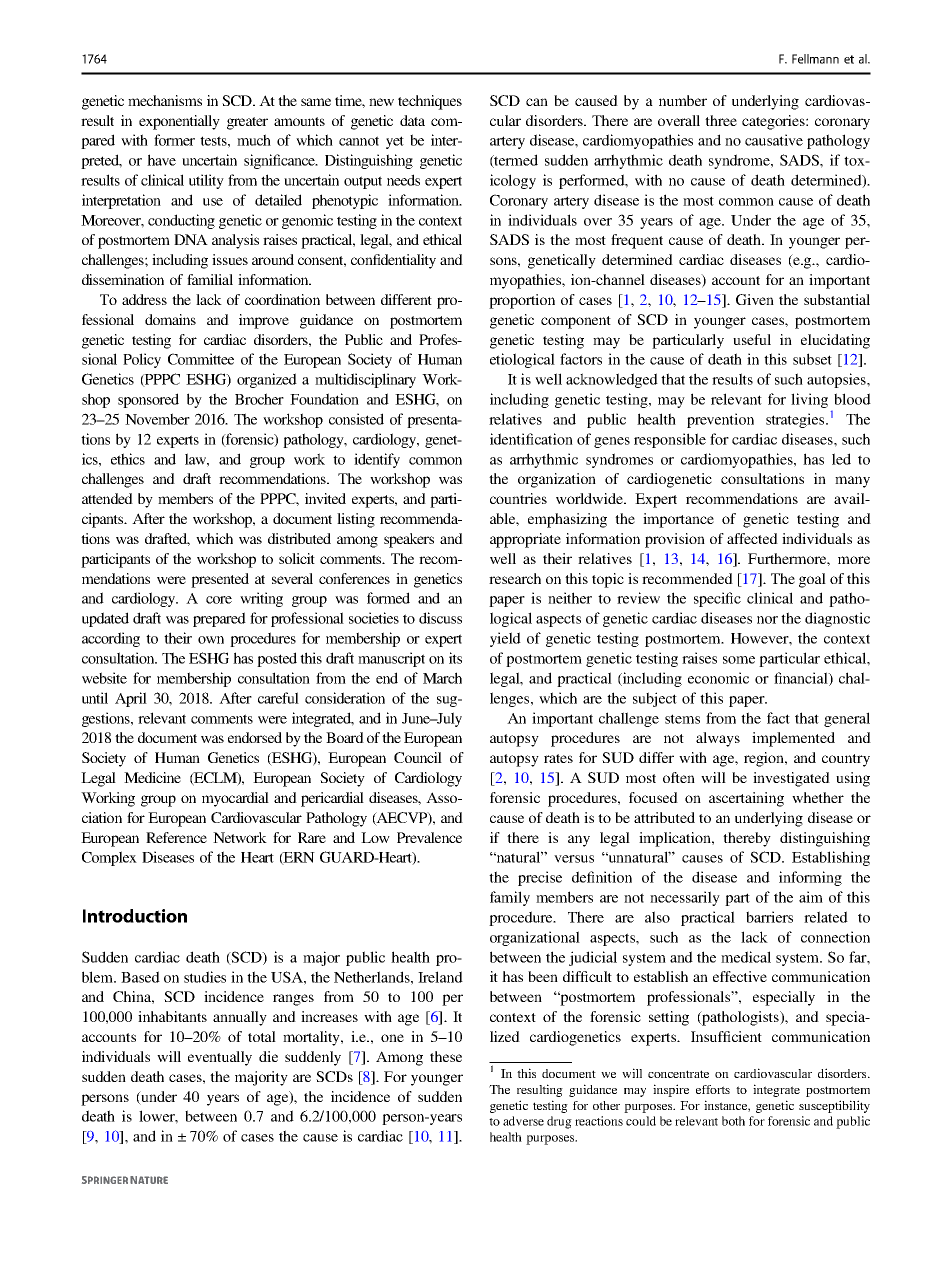 This page has width=952, height=1265. Describe the element at coordinates (176, 837) in the page. I see `Reference` at that location.
